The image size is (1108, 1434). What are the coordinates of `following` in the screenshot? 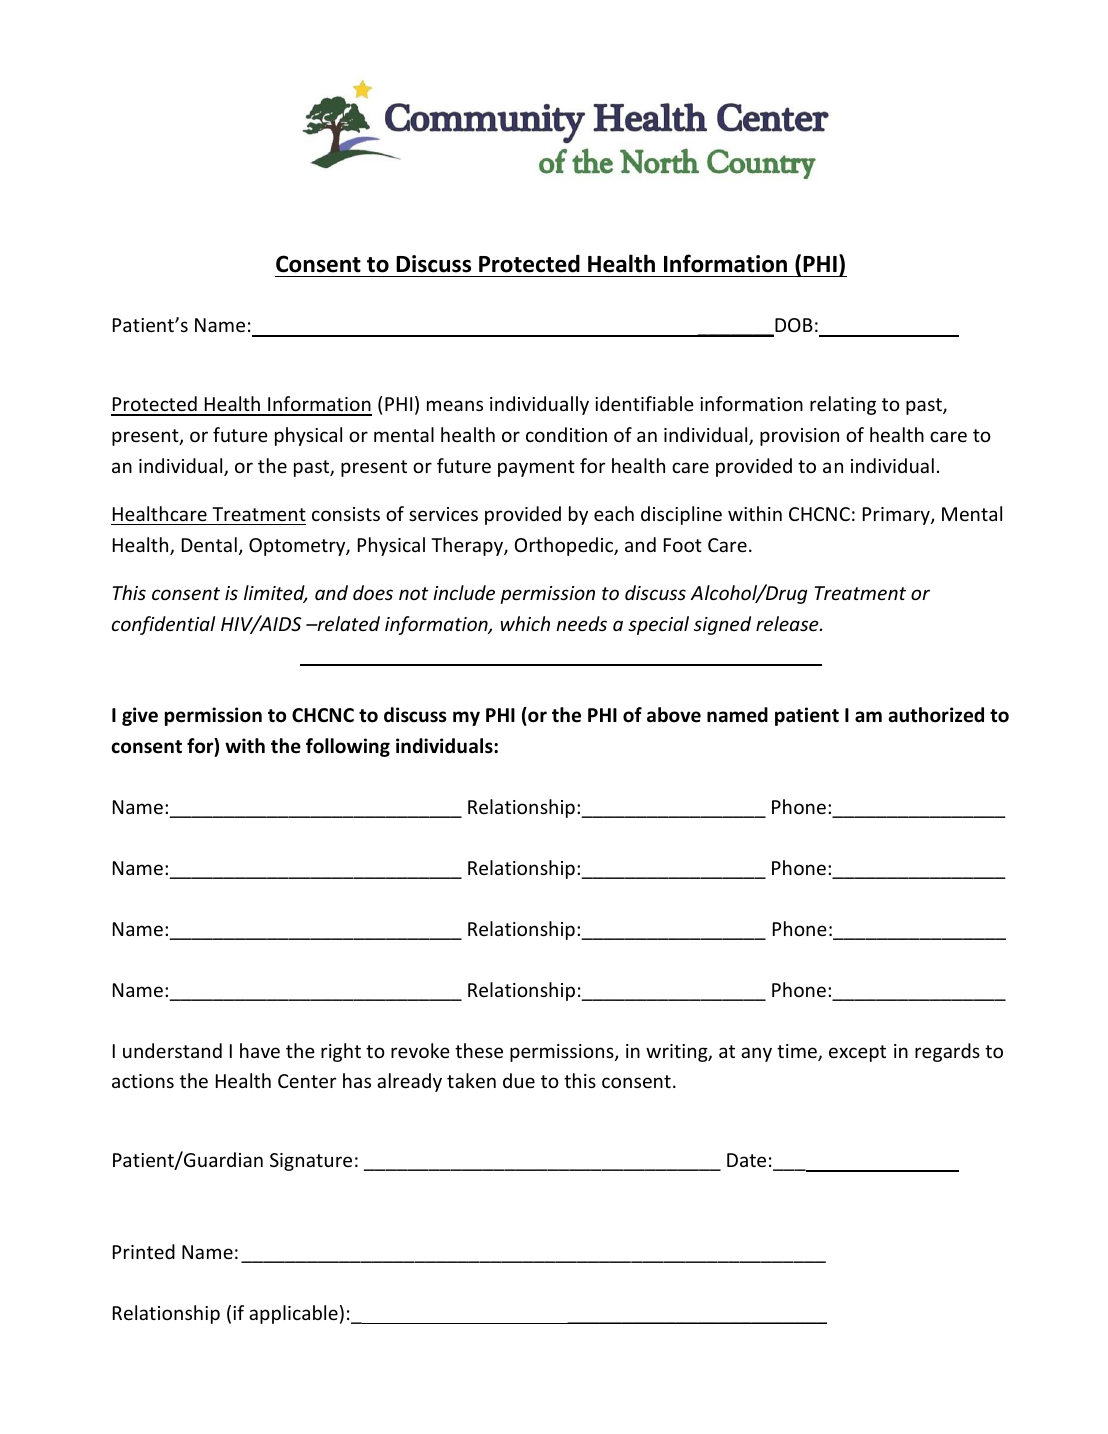 It's located at (348, 747).
